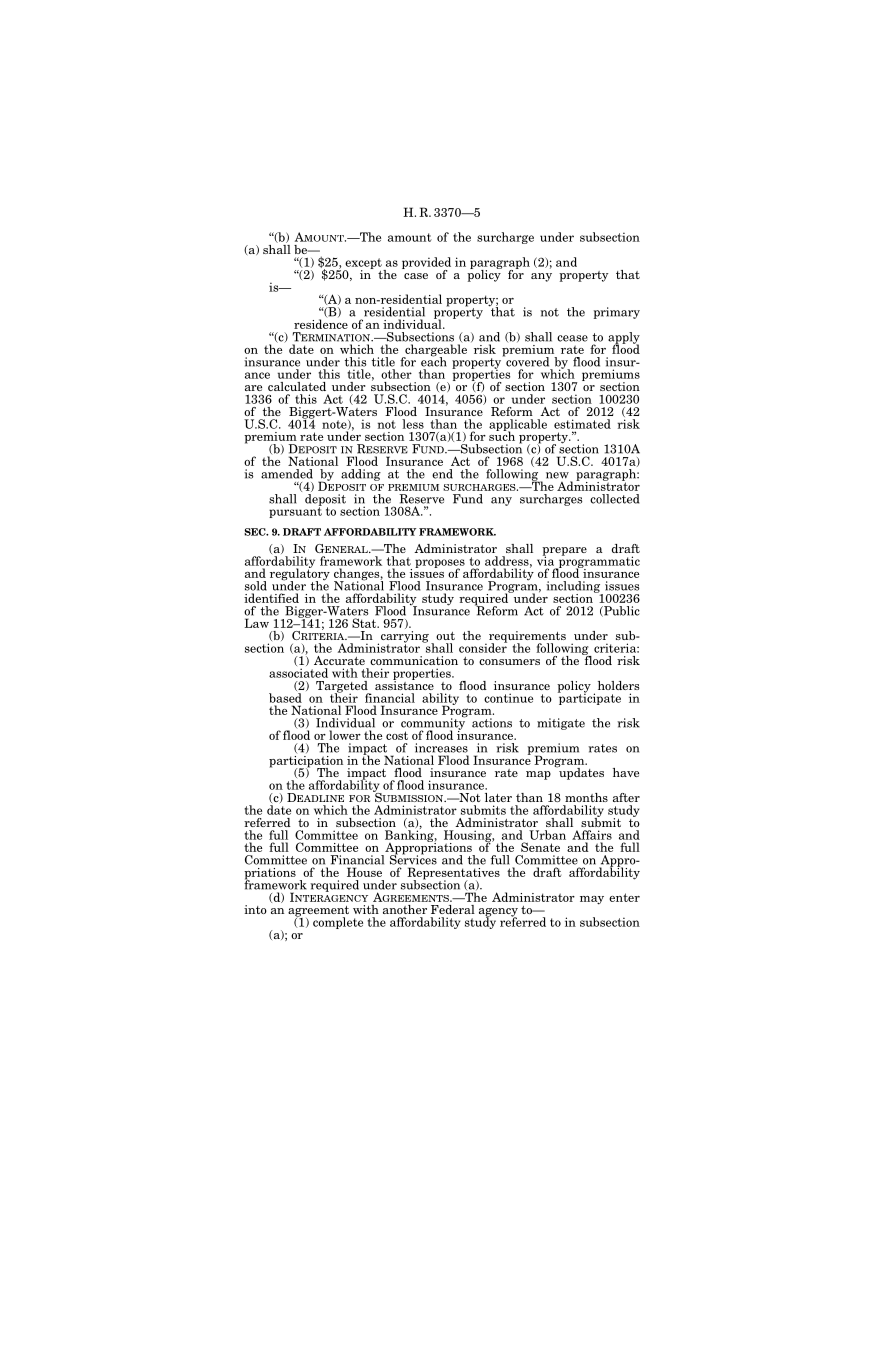 This screenshot has height=1345, width=896. I want to click on provided, so click(426, 264).
